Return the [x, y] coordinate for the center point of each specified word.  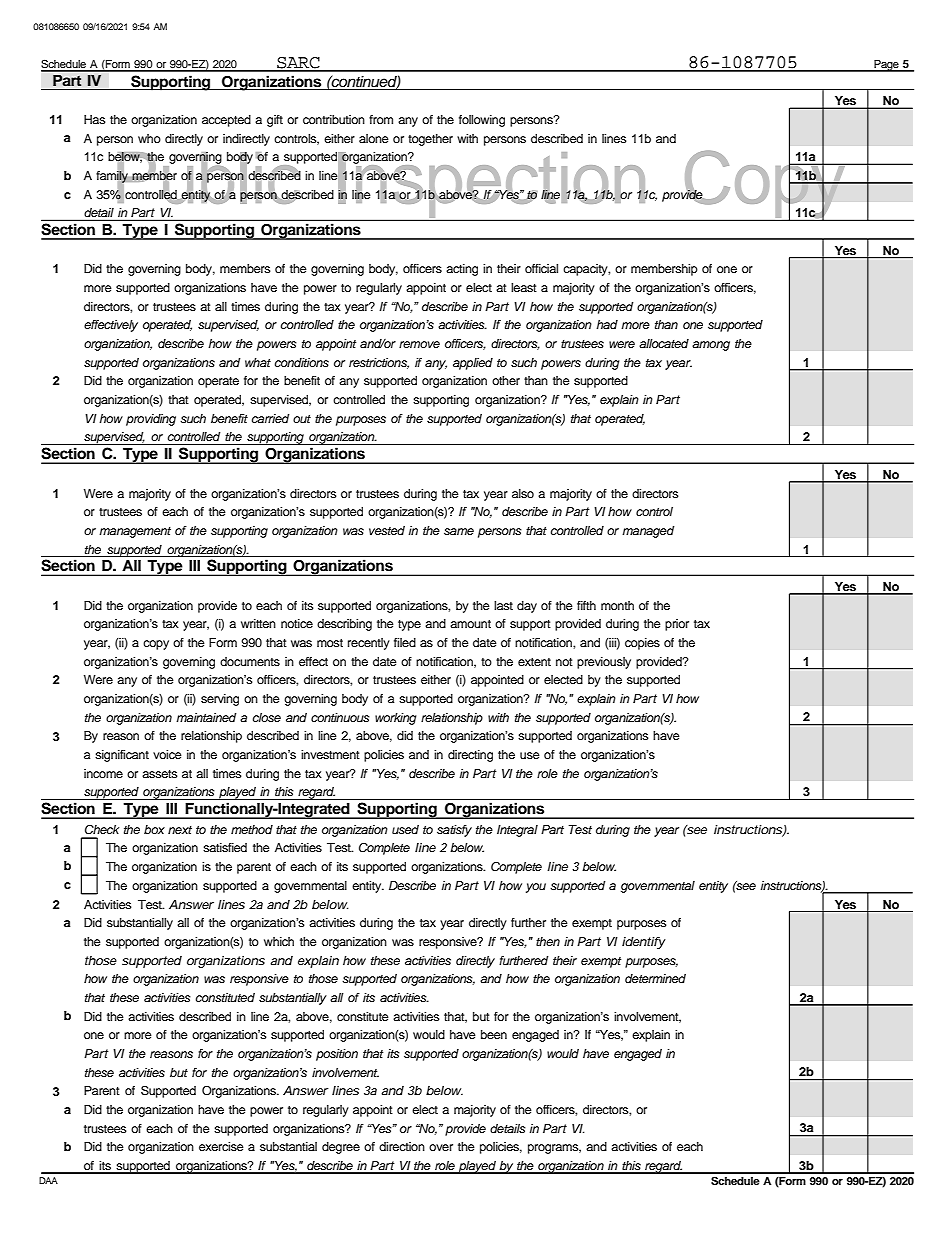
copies [642, 644]
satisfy [454, 831]
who [149, 138]
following [482, 121]
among [711, 346]
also [523, 493]
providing [151, 420]
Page [886, 66]
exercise [221, 1146]
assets [160, 774]
